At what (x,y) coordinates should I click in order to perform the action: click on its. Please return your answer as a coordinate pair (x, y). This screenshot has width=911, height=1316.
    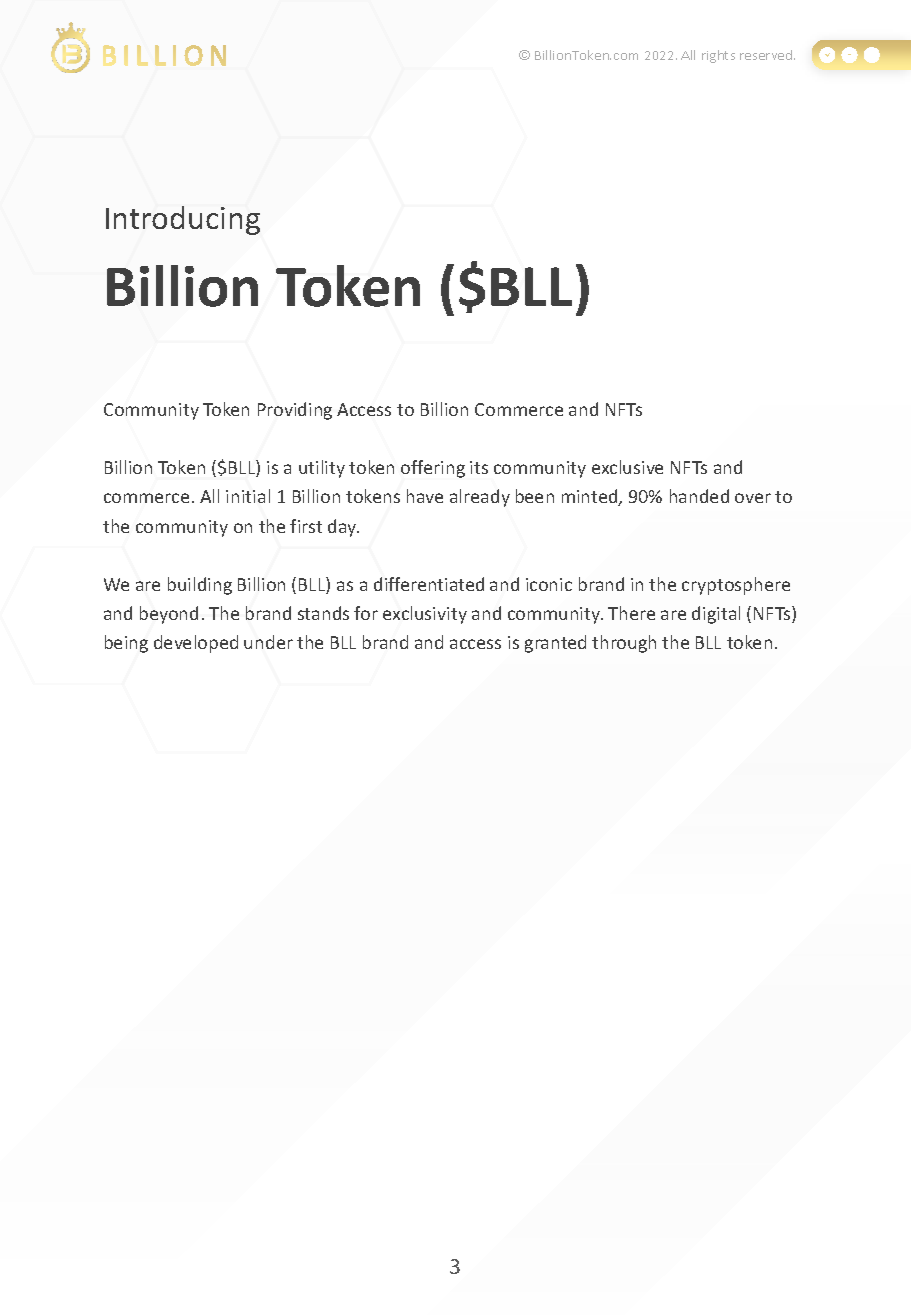
    Looking at the image, I should click on (479, 467).
